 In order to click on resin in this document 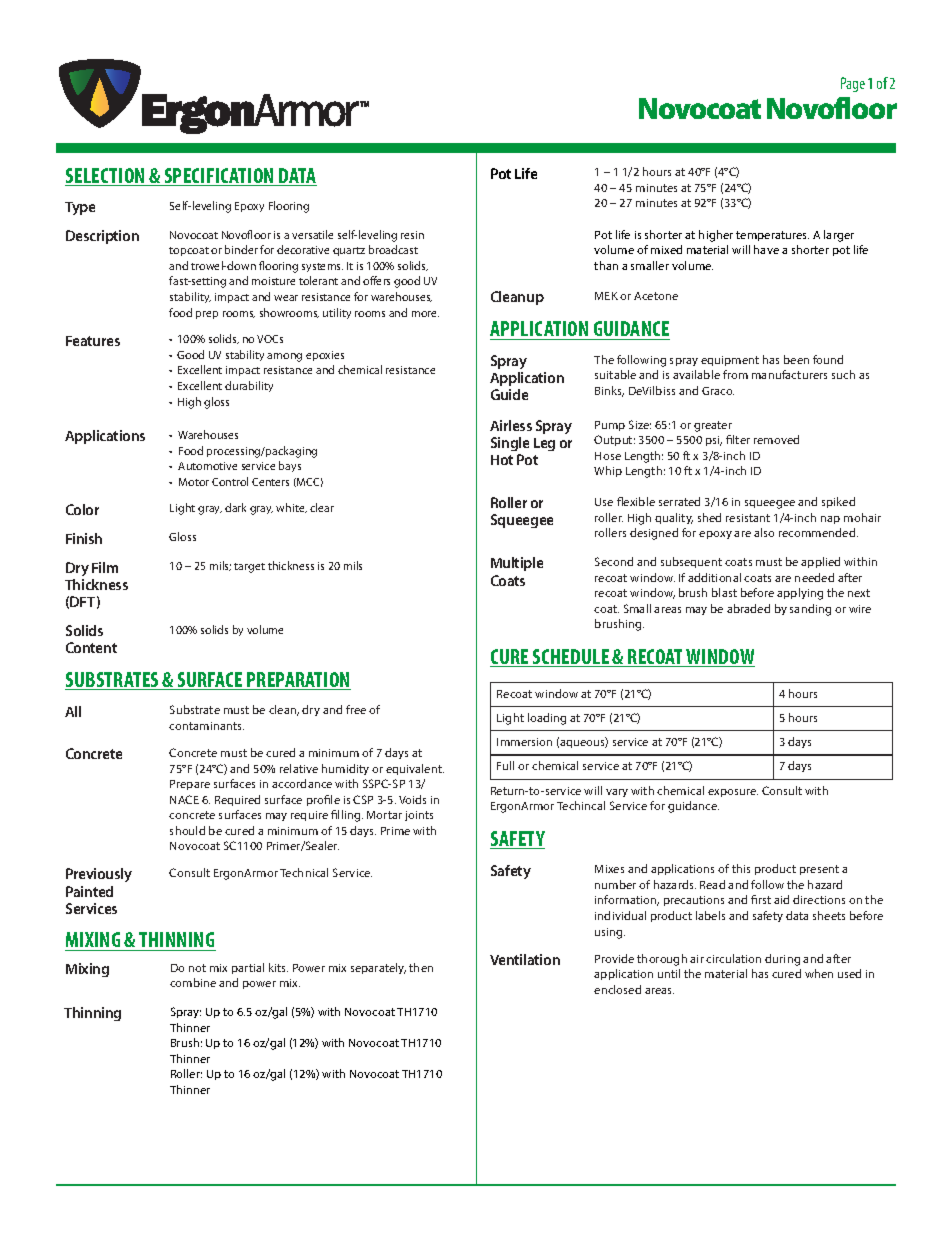, I will do `click(412, 235)`.
